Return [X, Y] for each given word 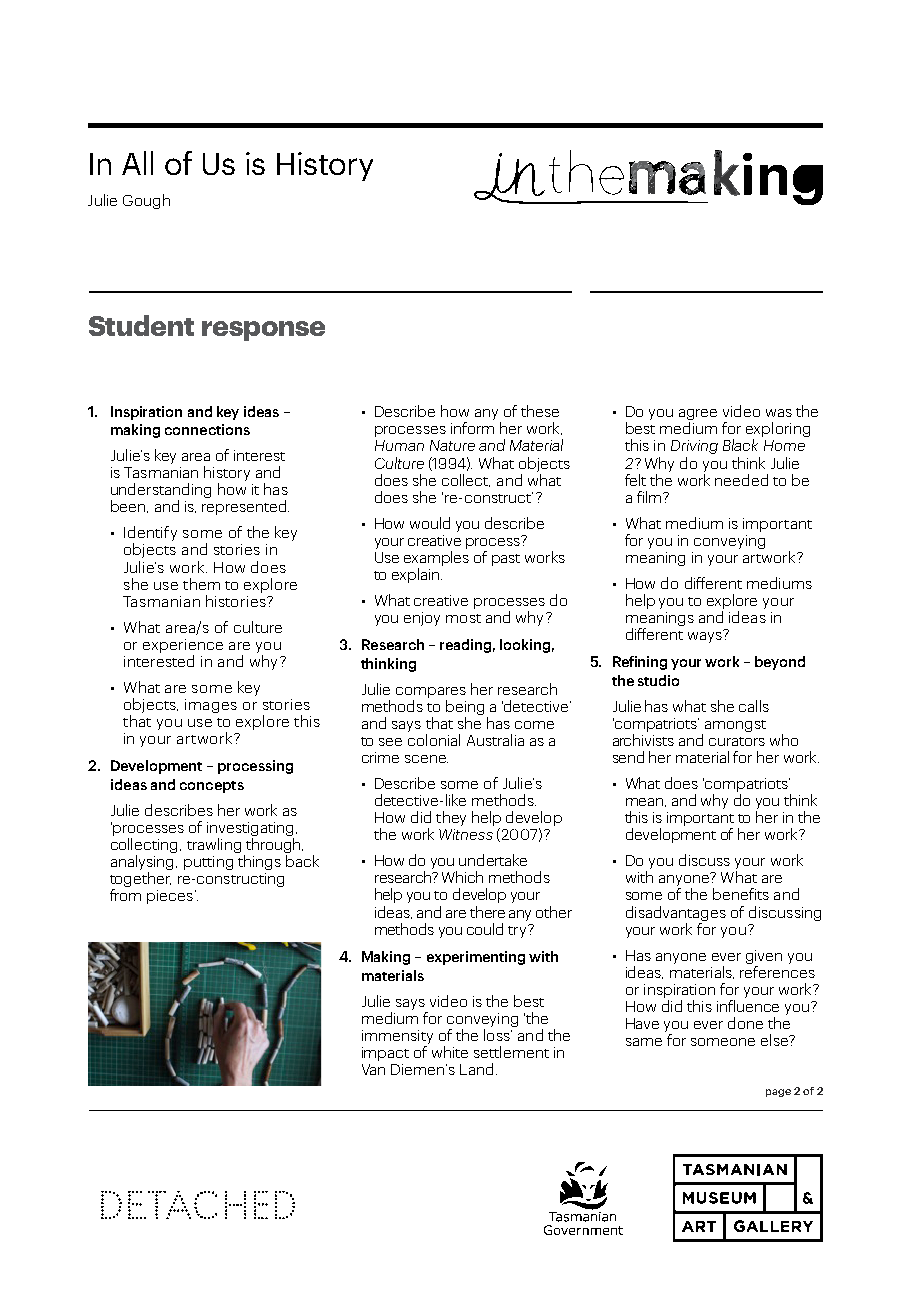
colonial [434, 740]
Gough [146, 201]
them [201, 584]
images [211, 706]
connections [207, 429]
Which [462, 877]
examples [436, 557]
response [263, 331]
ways [706, 636]
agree [698, 416]
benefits [741, 894]
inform [472, 428]
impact [385, 1054]
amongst [735, 726]
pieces [170, 897]
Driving [694, 447]
